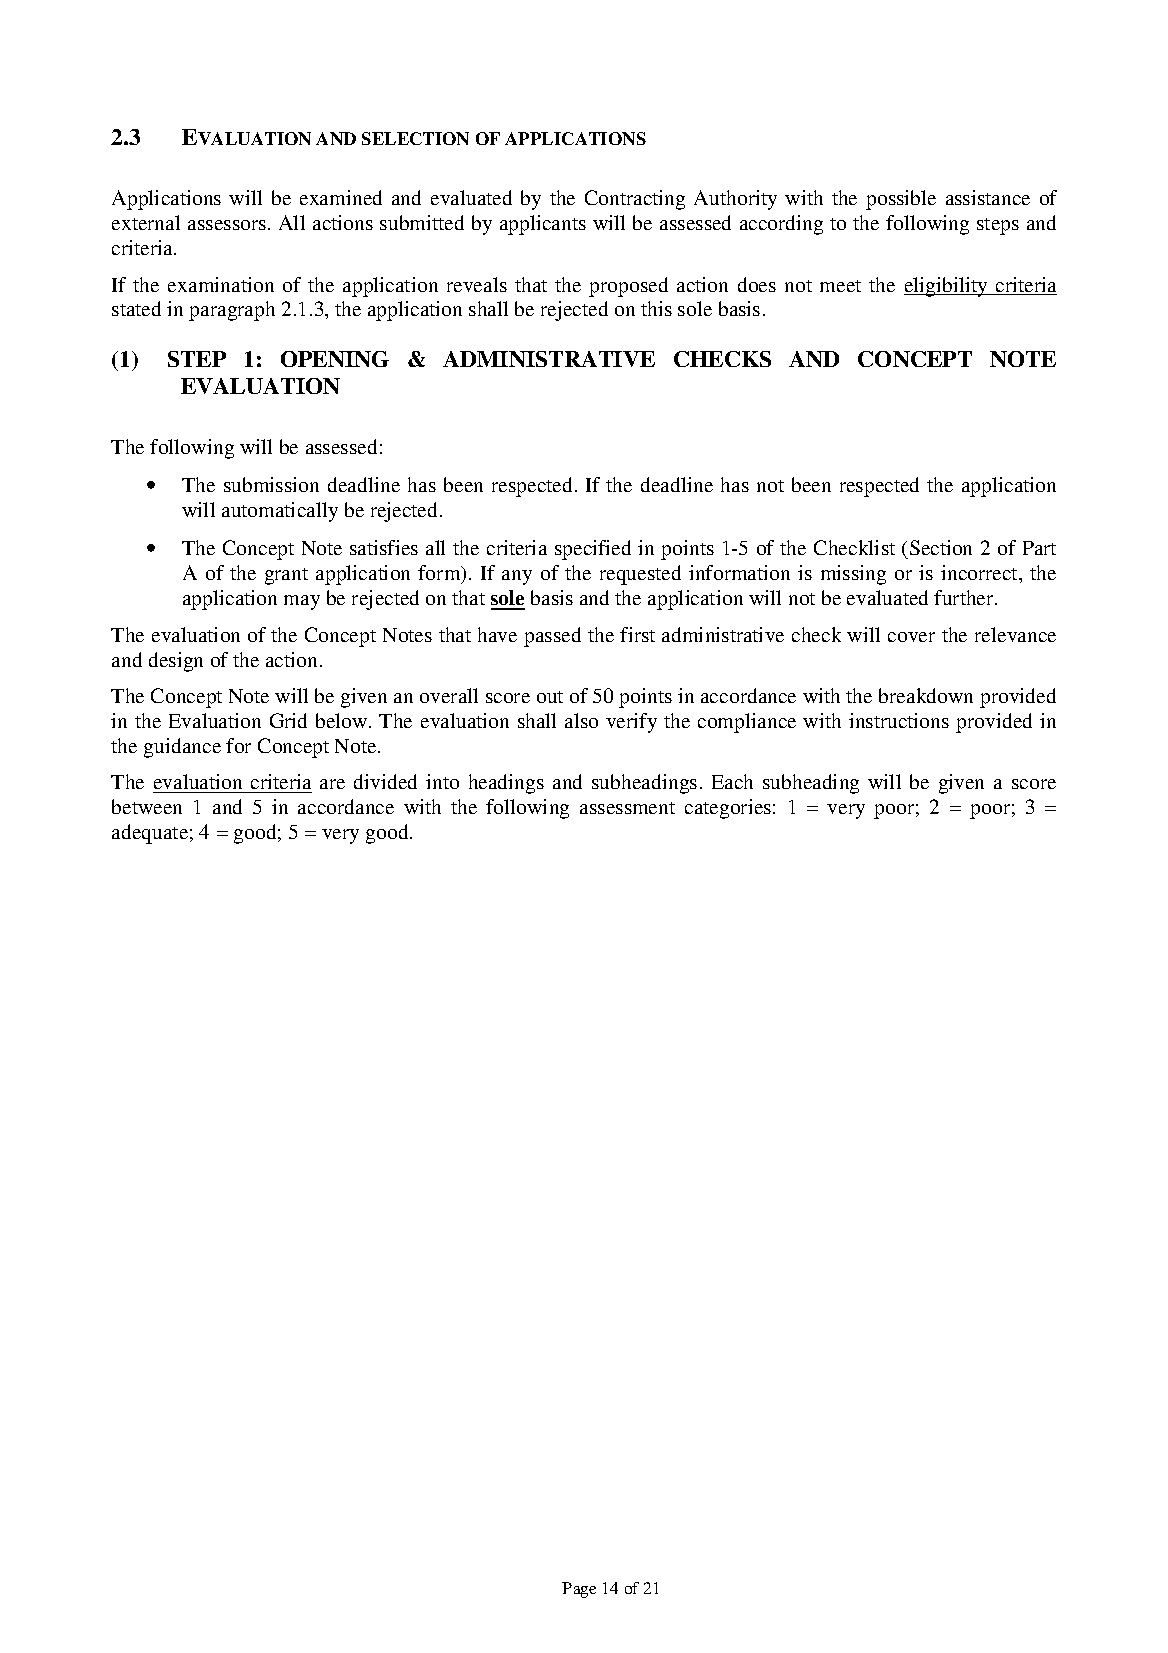 This document has width=1168, height=1653. What do you see at coordinates (552, 637) in the document?
I see `passed` at bounding box center [552, 637].
